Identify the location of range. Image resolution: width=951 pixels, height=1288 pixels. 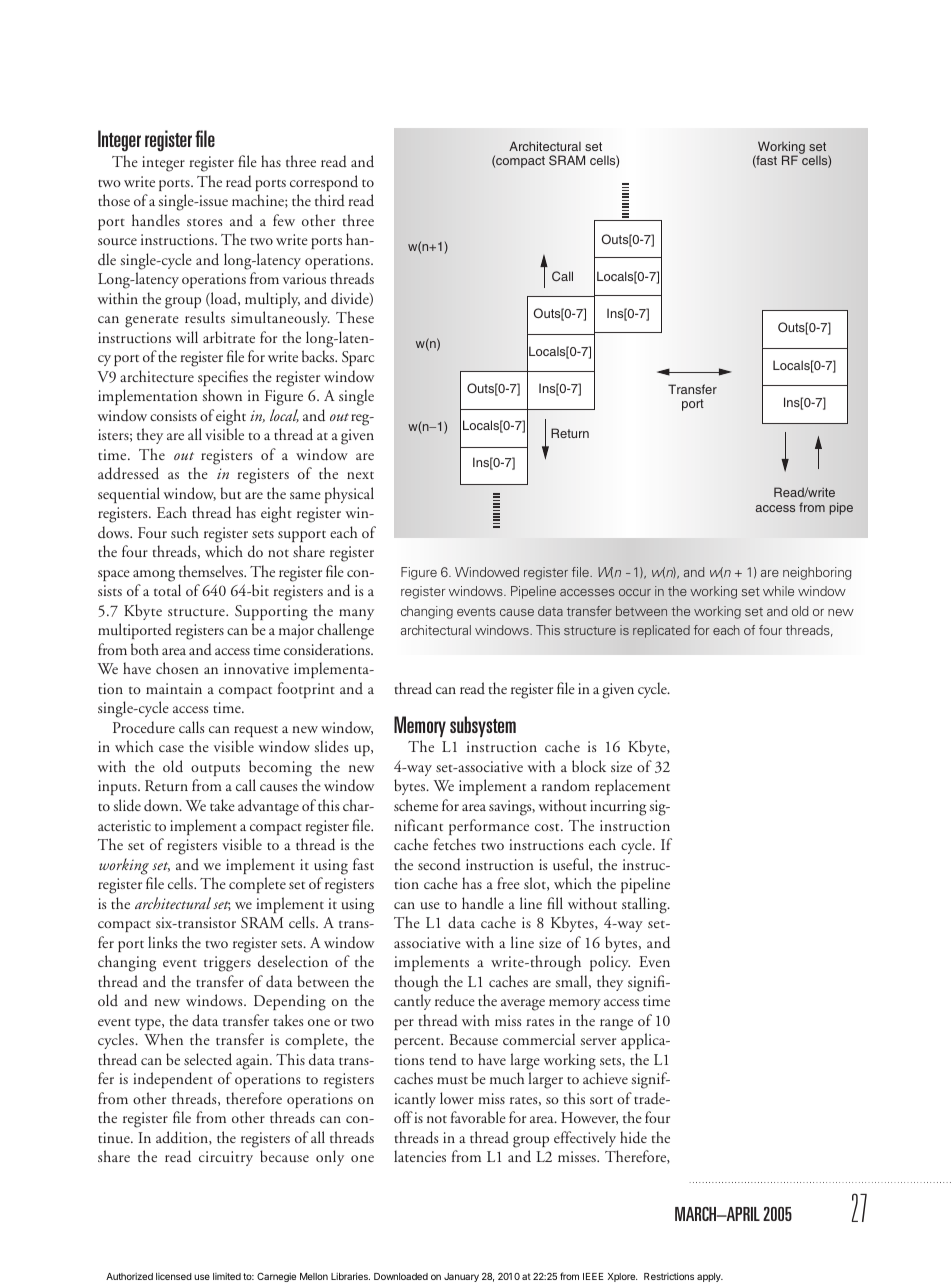
(616, 1025).
